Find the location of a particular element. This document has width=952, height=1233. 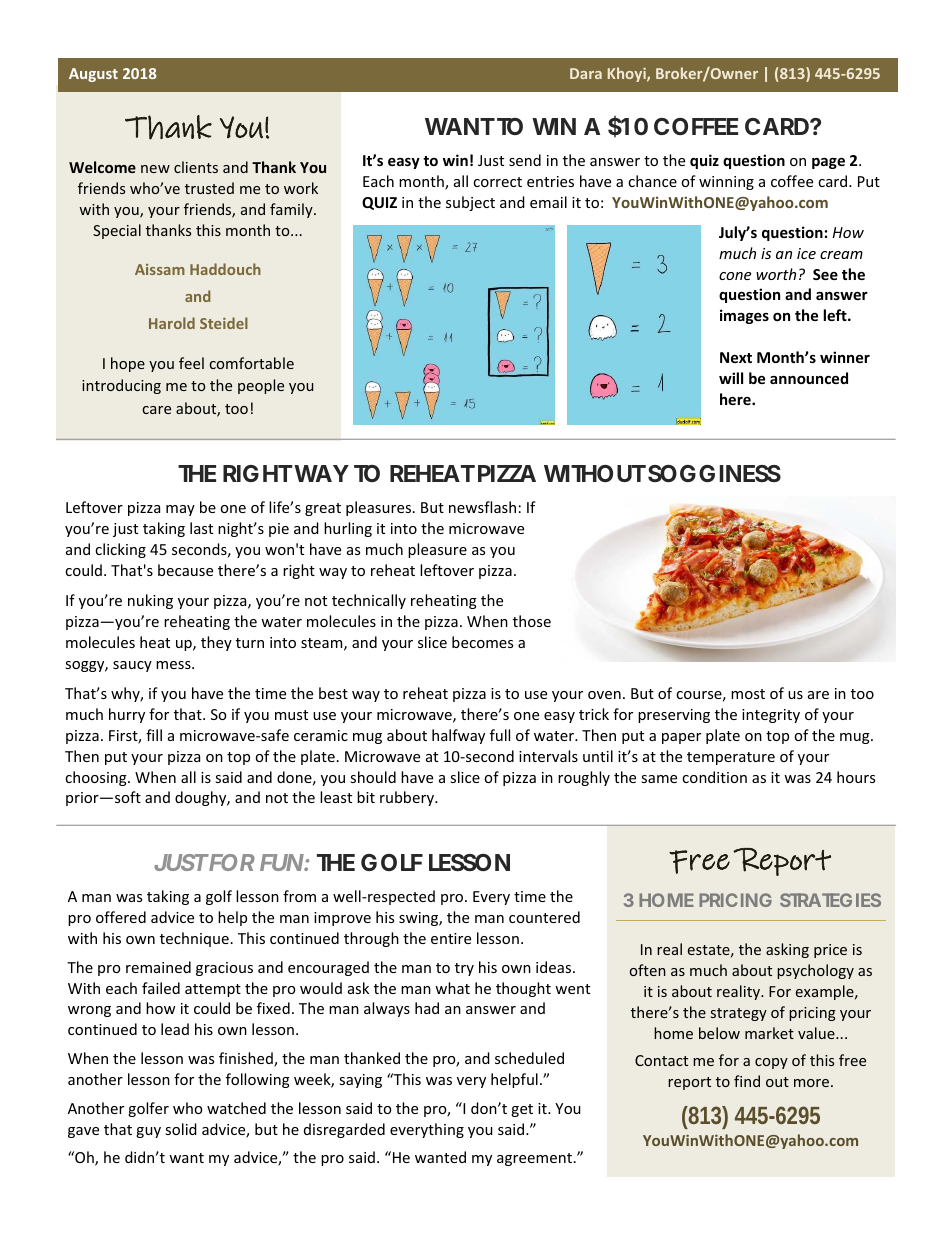

clients is located at coordinates (196, 167).
